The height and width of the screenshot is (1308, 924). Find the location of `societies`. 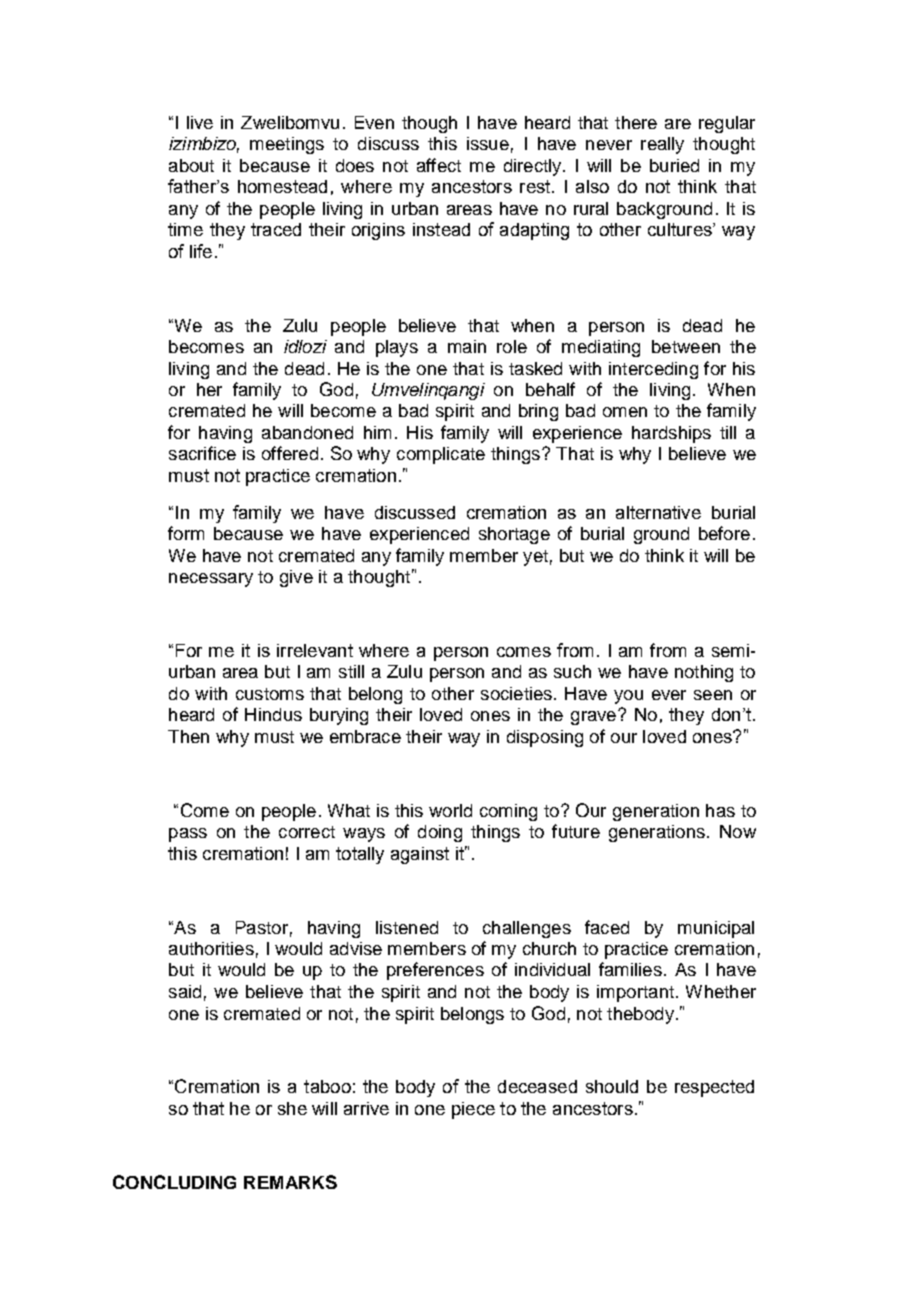

societies is located at coordinates (516, 693).
